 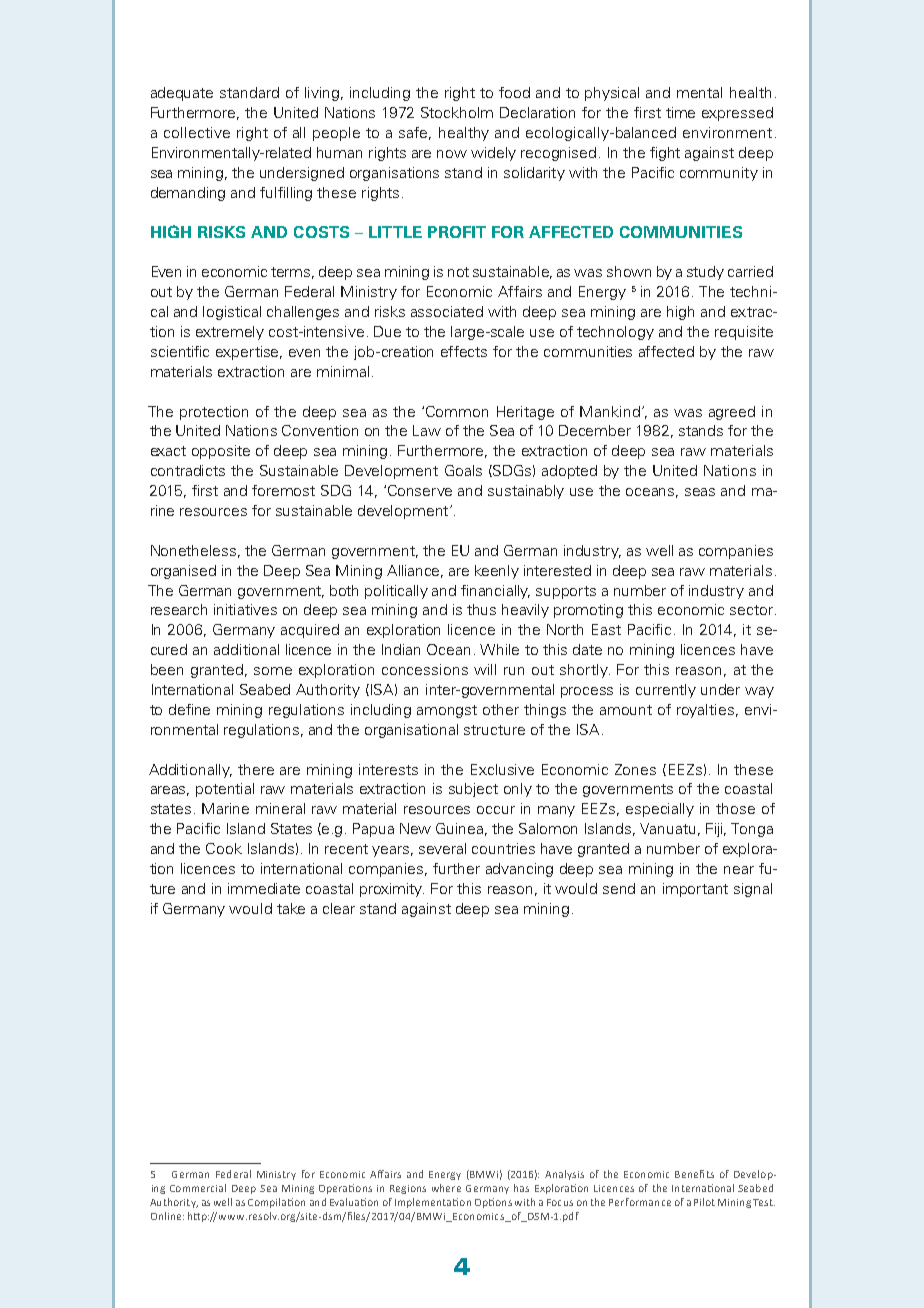 What do you see at coordinates (245, 609) in the screenshot?
I see `initiatives` at bounding box center [245, 609].
